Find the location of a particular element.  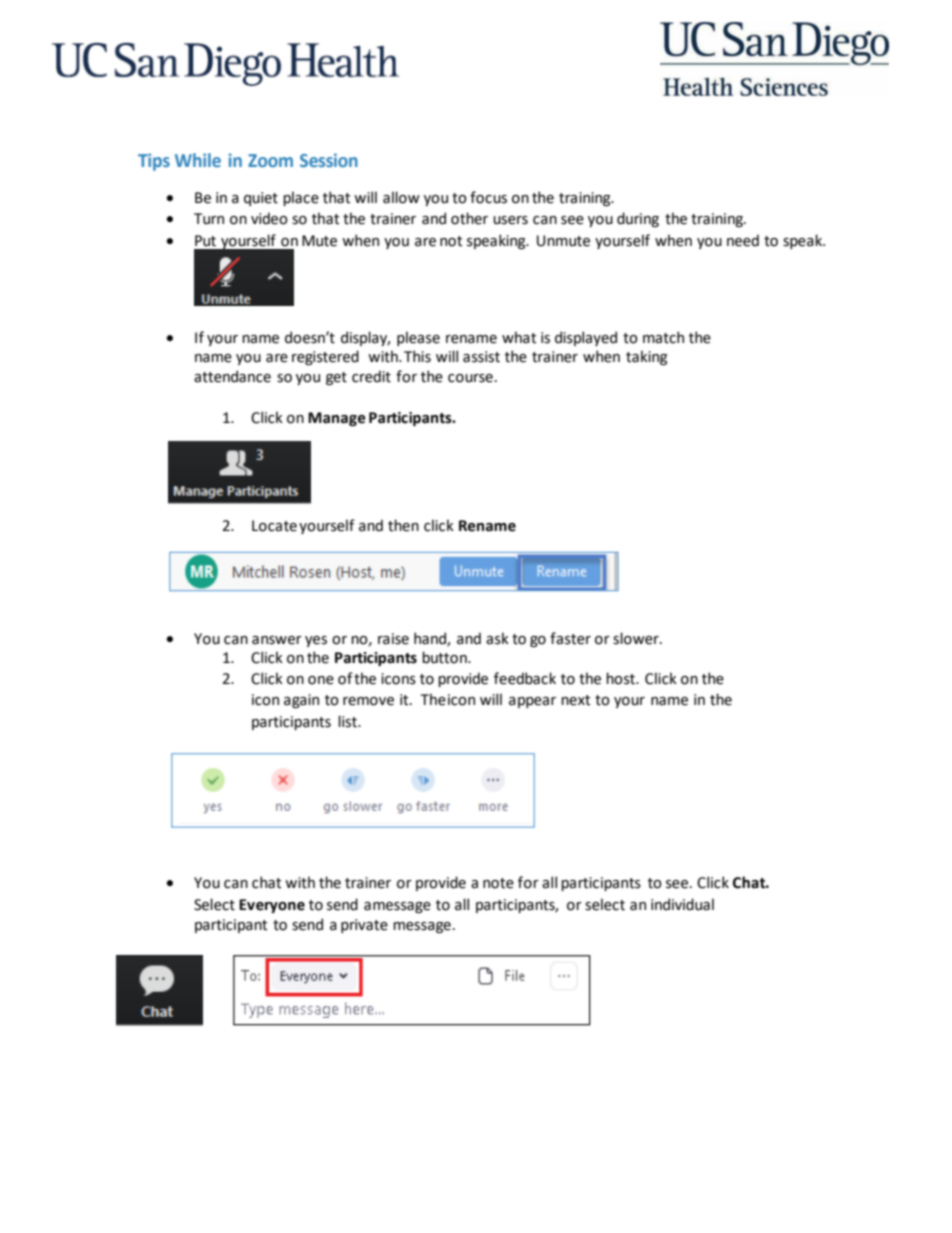

quiet is located at coordinates (261, 199).
